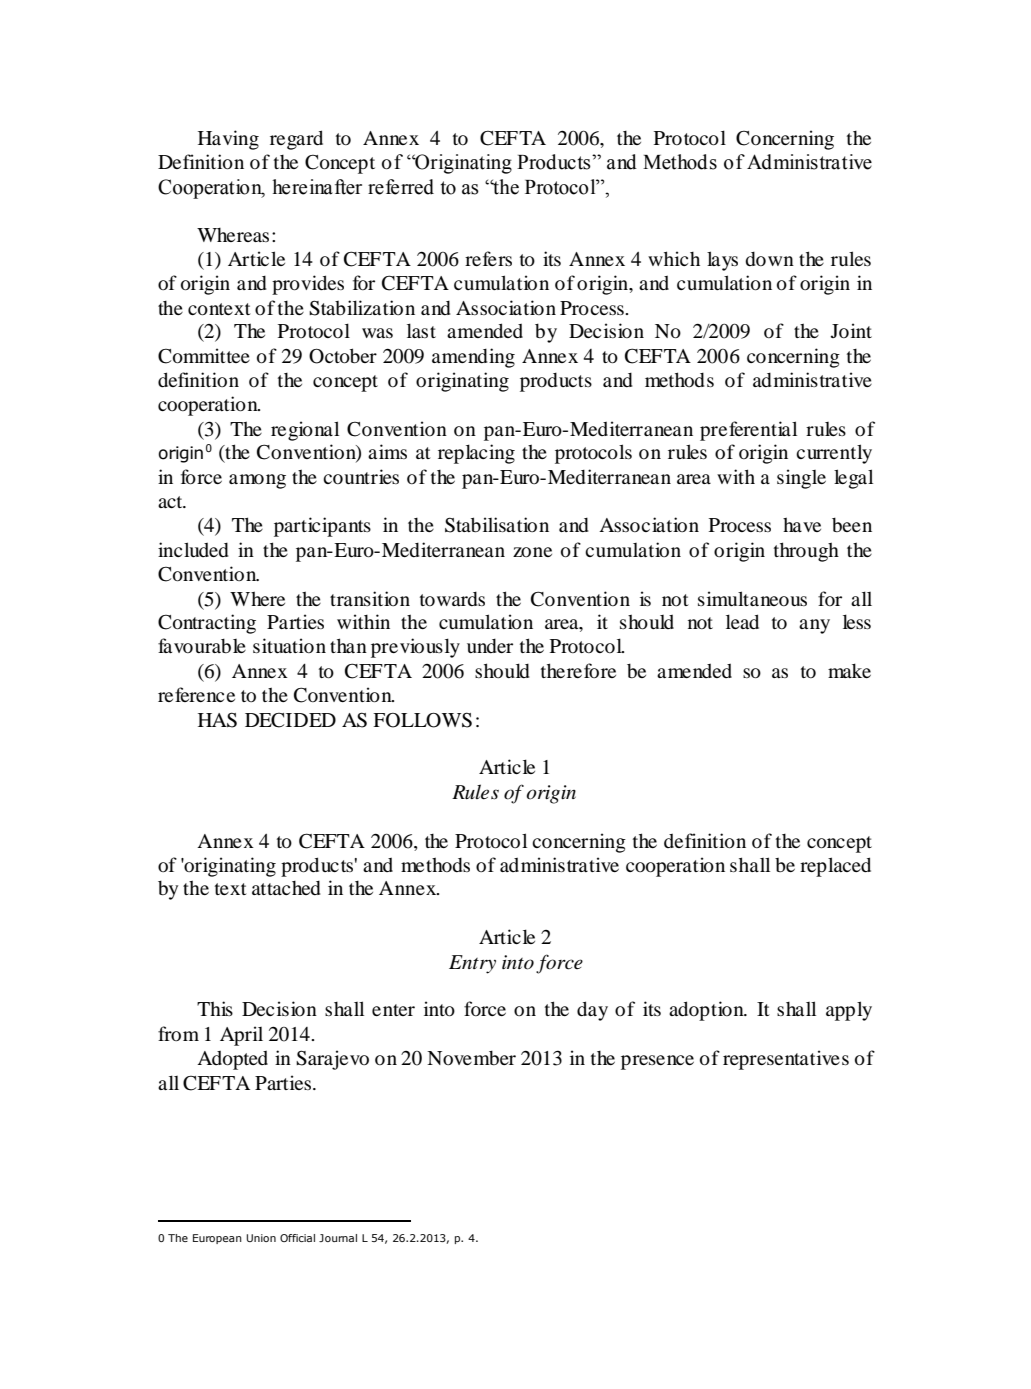 The width and height of the screenshot is (1031, 1389). What do you see at coordinates (261, 1238) in the screenshot?
I see `Union` at bounding box center [261, 1238].
